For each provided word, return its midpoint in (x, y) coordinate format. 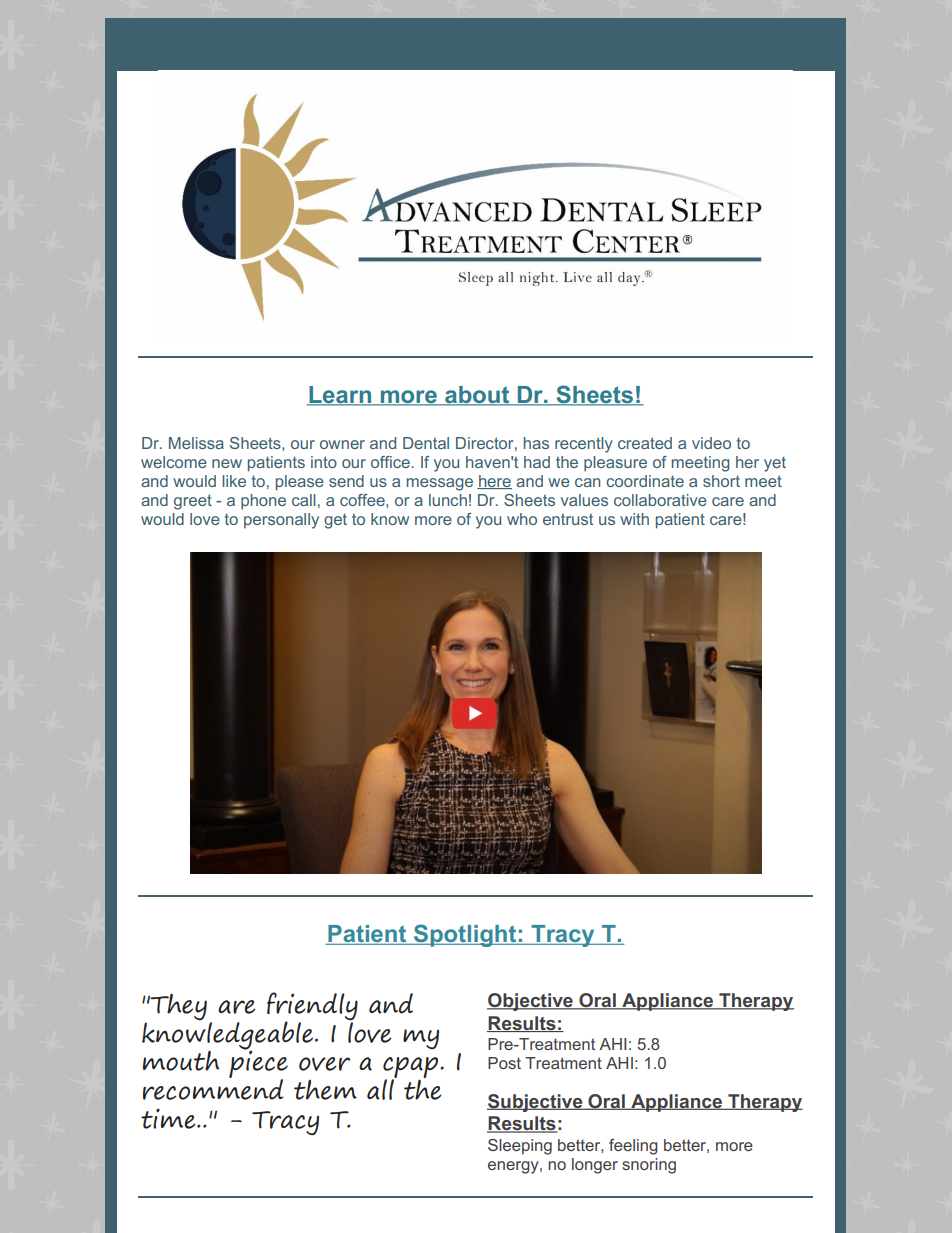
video (711, 443)
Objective (531, 1002)
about (477, 396)
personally (281, 521)
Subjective (536, 1103)
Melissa (196, 443)
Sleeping (520, 1147)
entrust (568, 519)
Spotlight (465, 935)
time (169, 1119)
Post (504, 1063)
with (634, 519)
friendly (312, 1007)
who (522, 519)
